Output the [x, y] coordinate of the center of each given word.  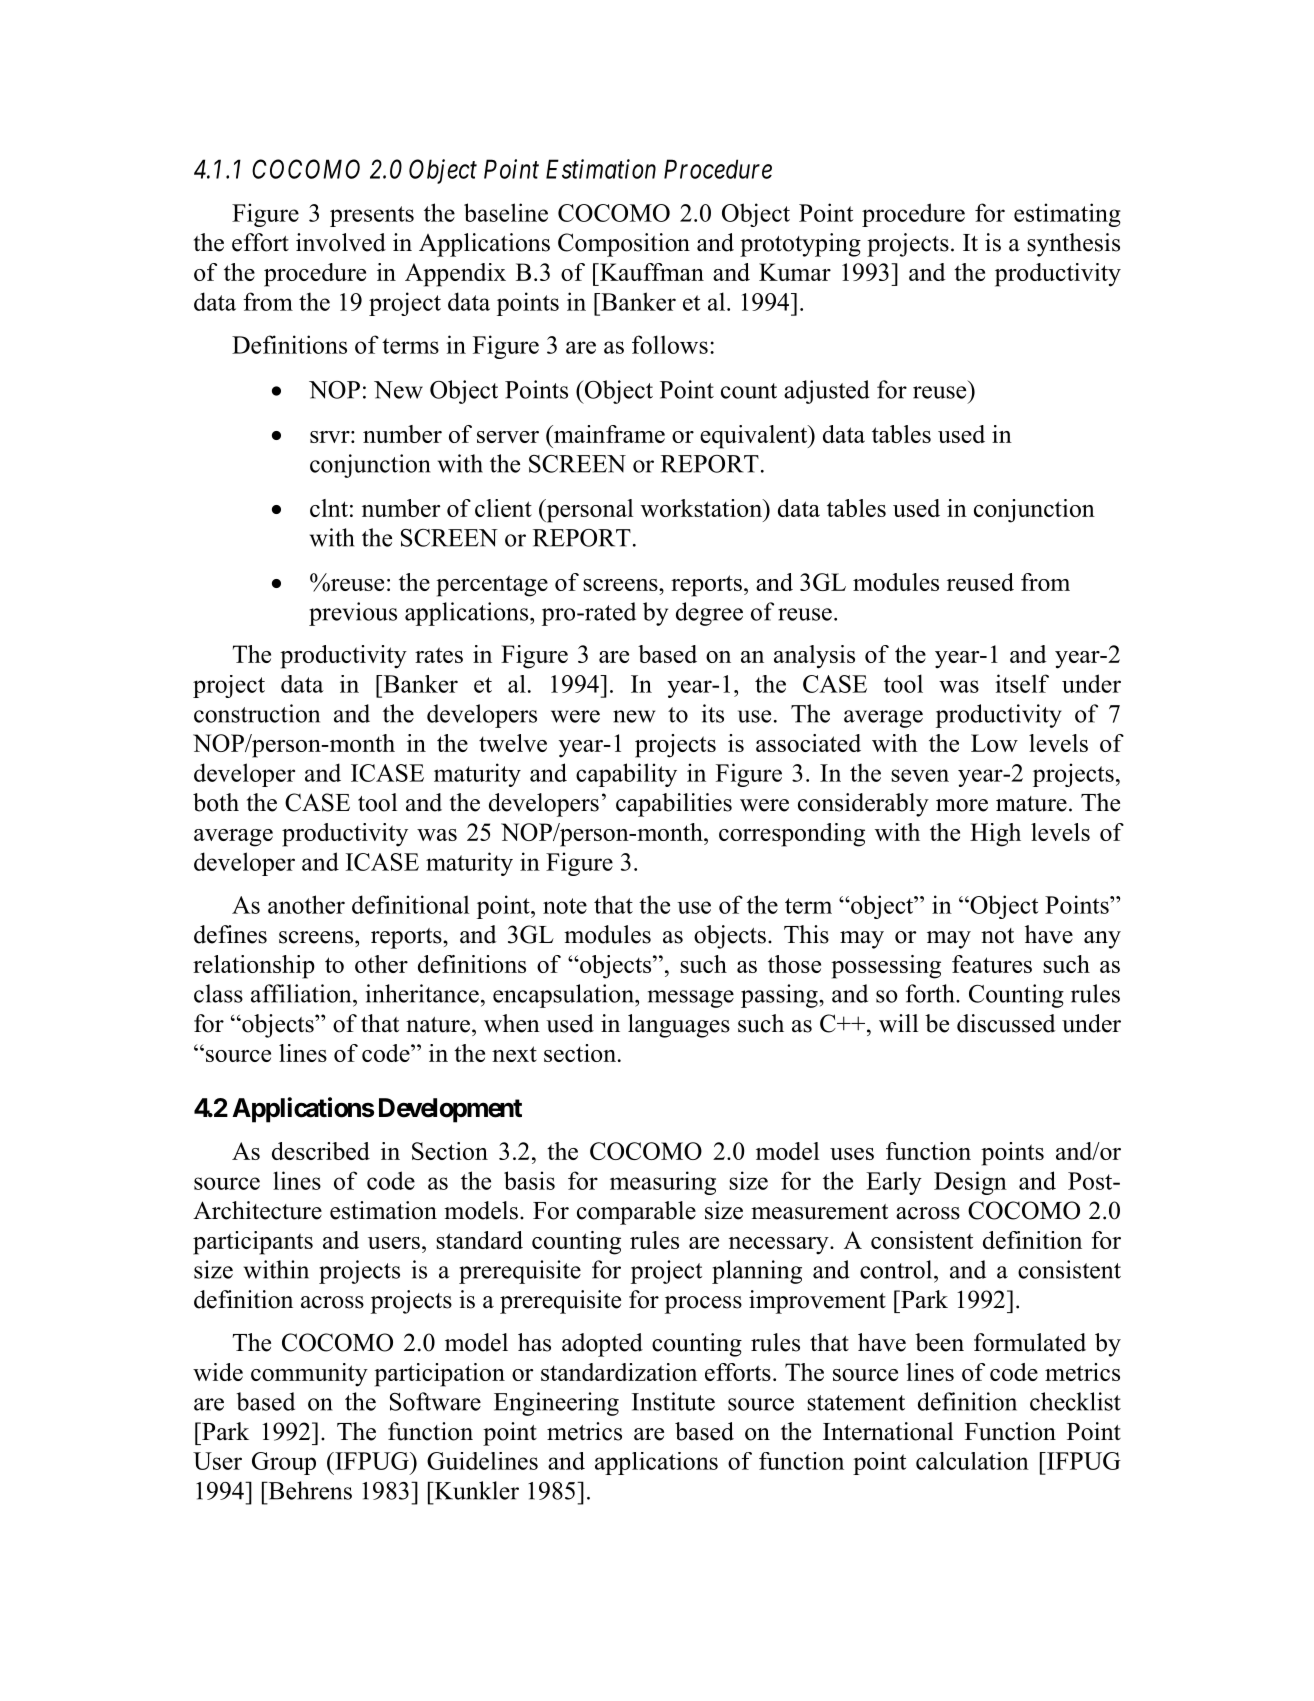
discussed [1006, 1023]
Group [284, 1463]
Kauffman [651, 272]
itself [1022, 683]
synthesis [1073, 245]
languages [679, 1026]
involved [341, 242]
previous [353, 614]
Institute [673, 1401]
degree [709, 614]
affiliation [302, 993]
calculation [972, 1461]
